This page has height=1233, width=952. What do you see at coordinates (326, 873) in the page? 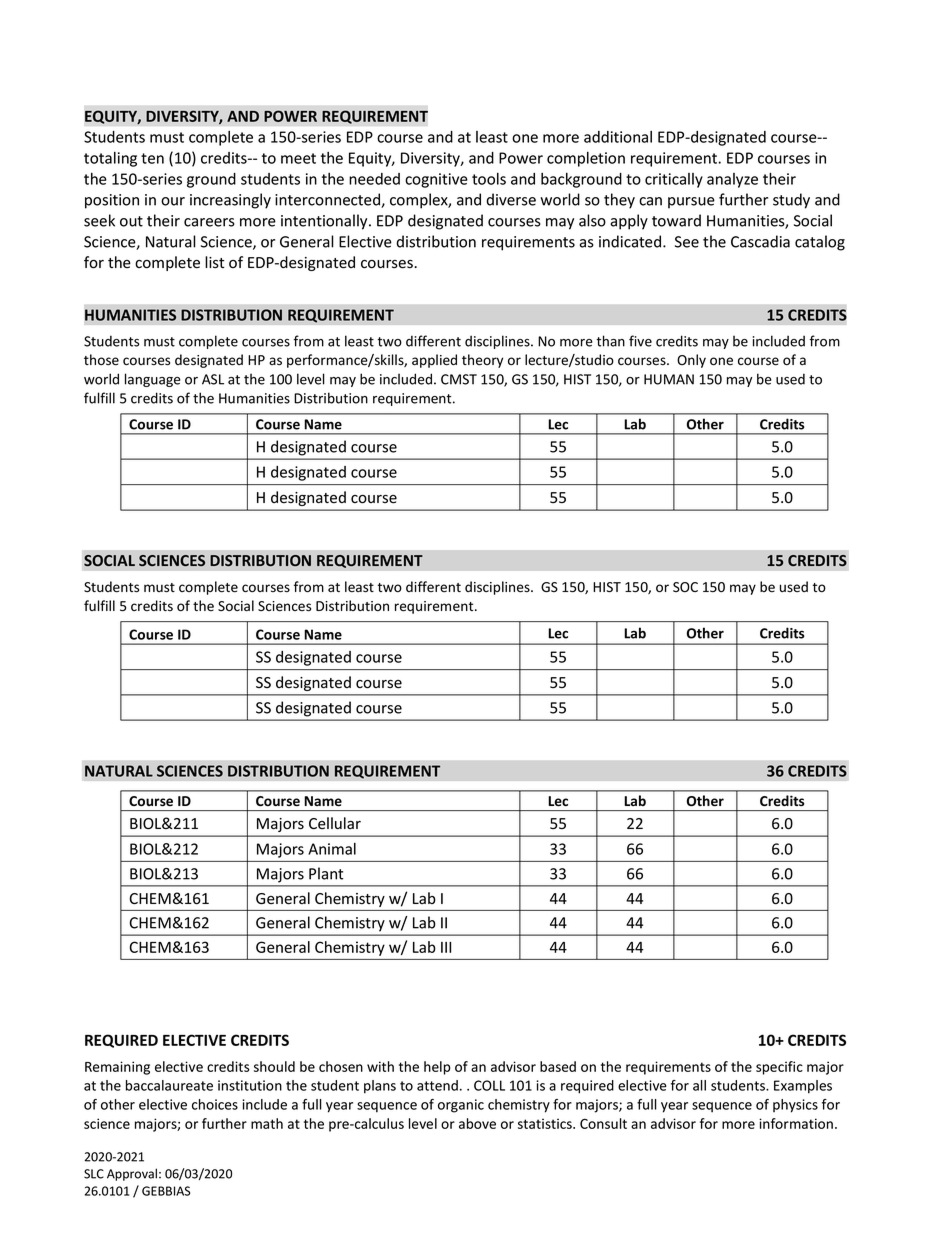
I see `Plant` at bounding box center [326, 873].
